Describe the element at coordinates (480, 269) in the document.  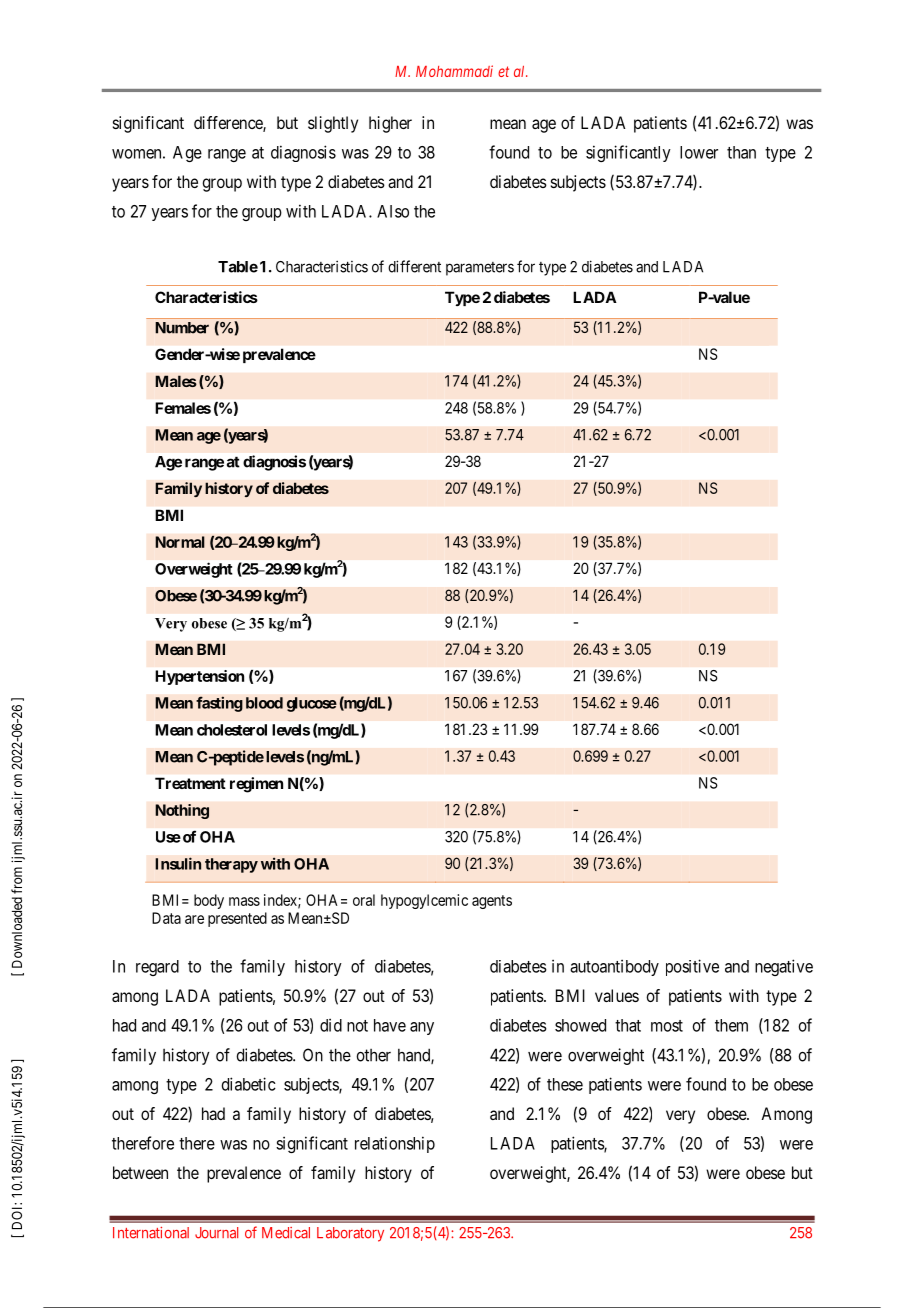
I see `parameters` at that location.
